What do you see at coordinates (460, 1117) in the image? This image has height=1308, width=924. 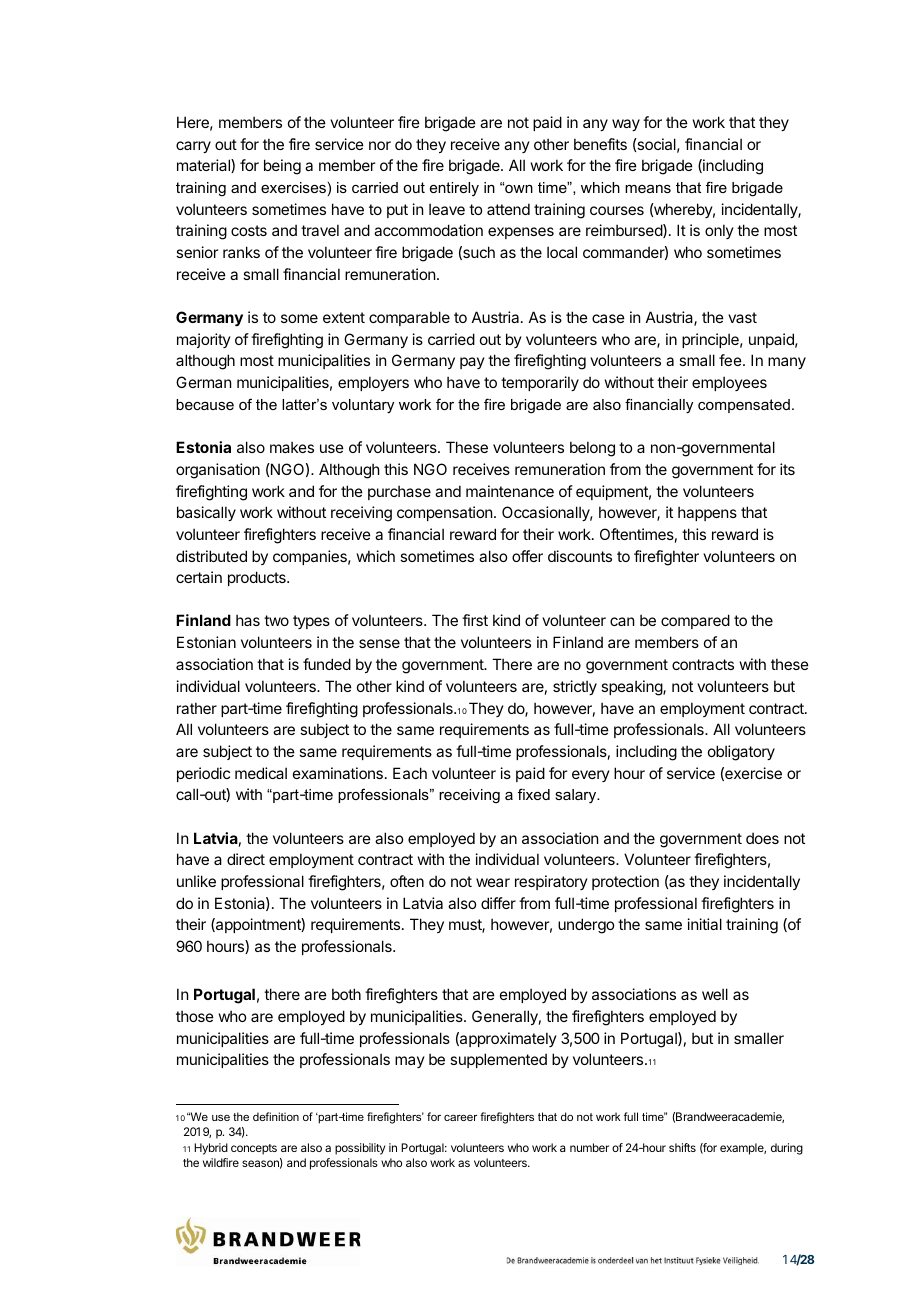 I see `career` at bounding box center [460, 1117].
